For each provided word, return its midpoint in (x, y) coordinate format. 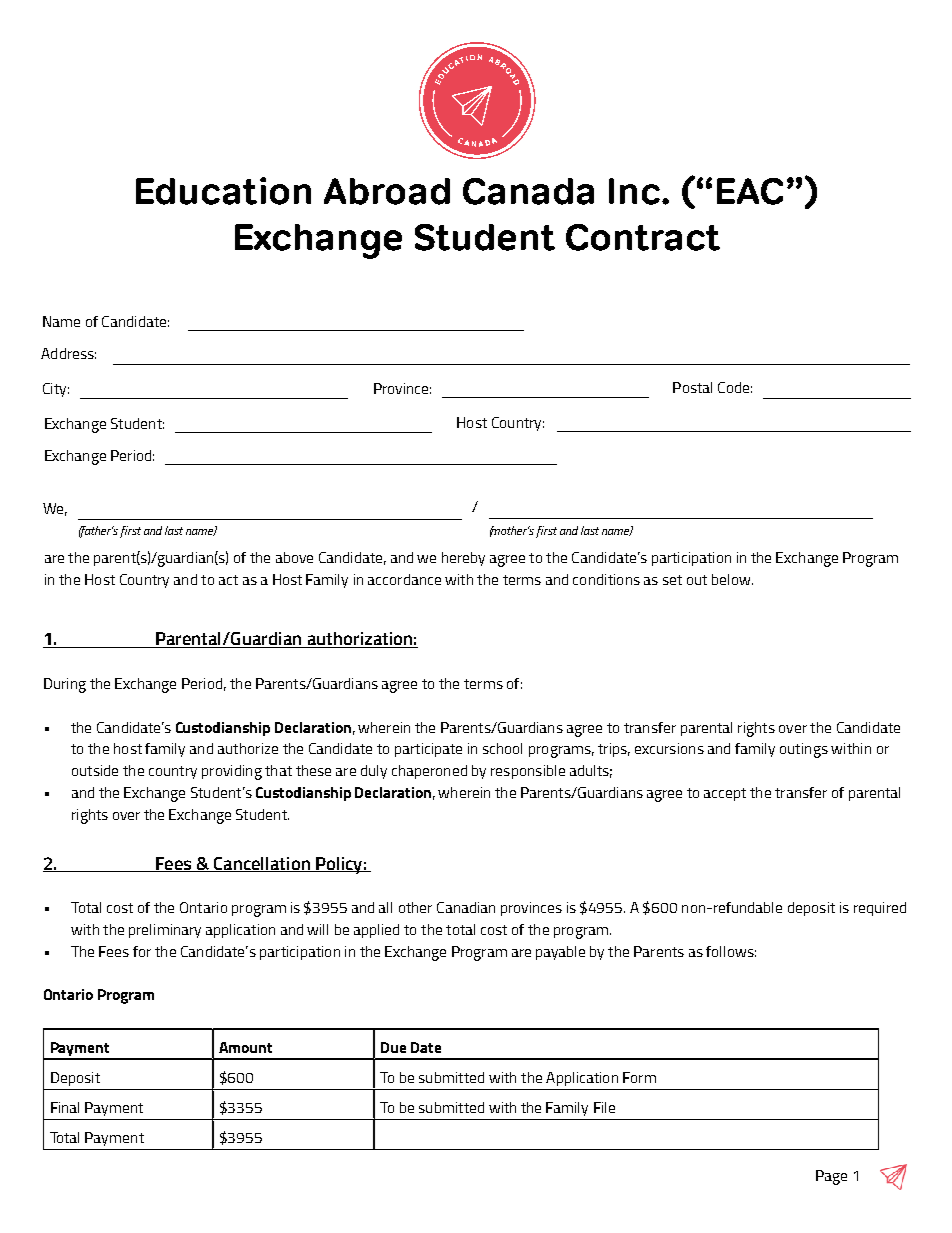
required (880, 909)
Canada (528, 191)
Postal (692, 387)
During (65, 685)
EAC (750, 191)
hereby (463, 559)
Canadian (466, 907)
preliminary (165, 931)
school (502, 748)
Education (223, 191)
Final (65, 1107)
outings (804, 750)
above (294, 557)
